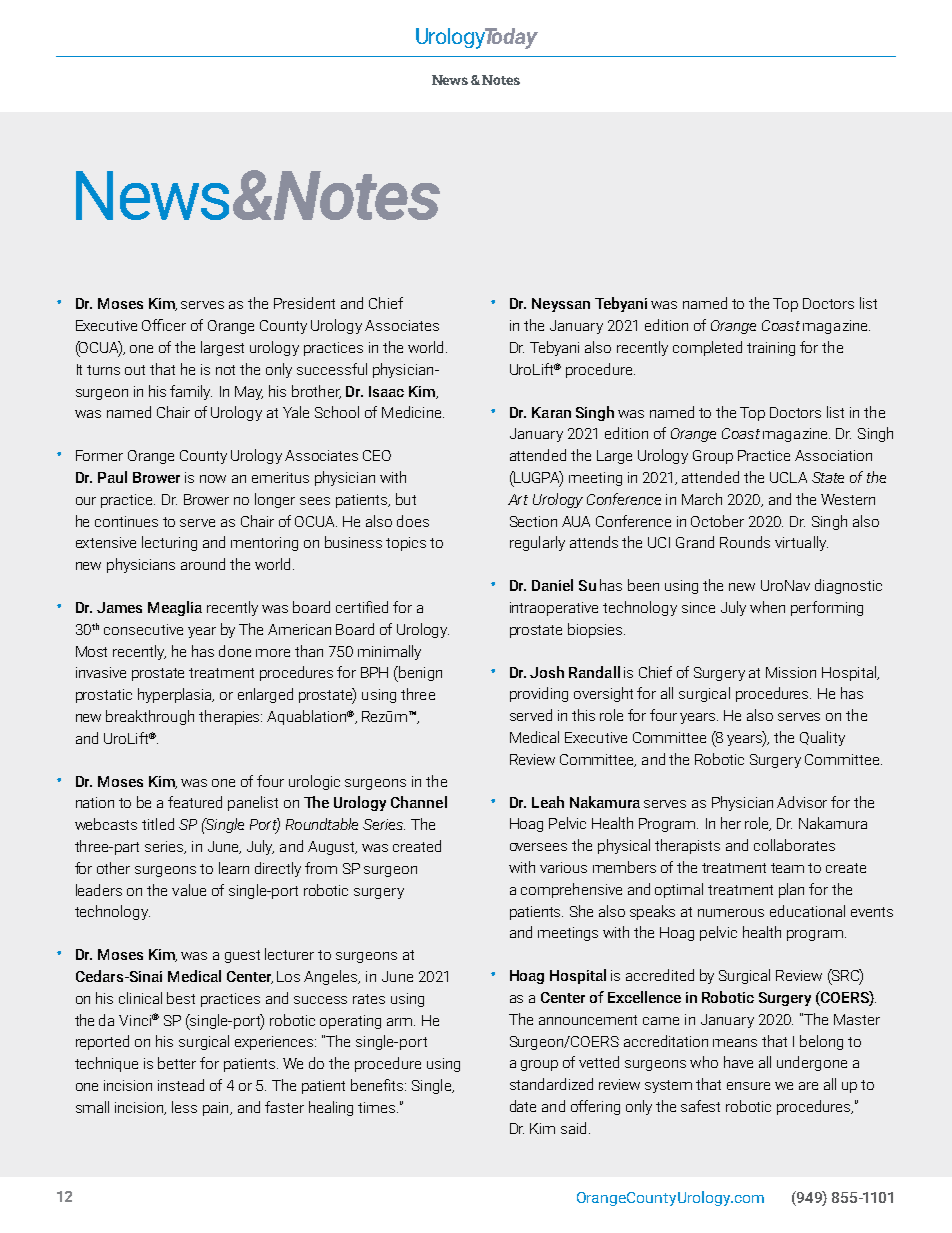 The image size is (952, 1233). What do you see at coordinates (554, 609) in the page?
I see `intraoperative` at bounding box center [554, 609].
